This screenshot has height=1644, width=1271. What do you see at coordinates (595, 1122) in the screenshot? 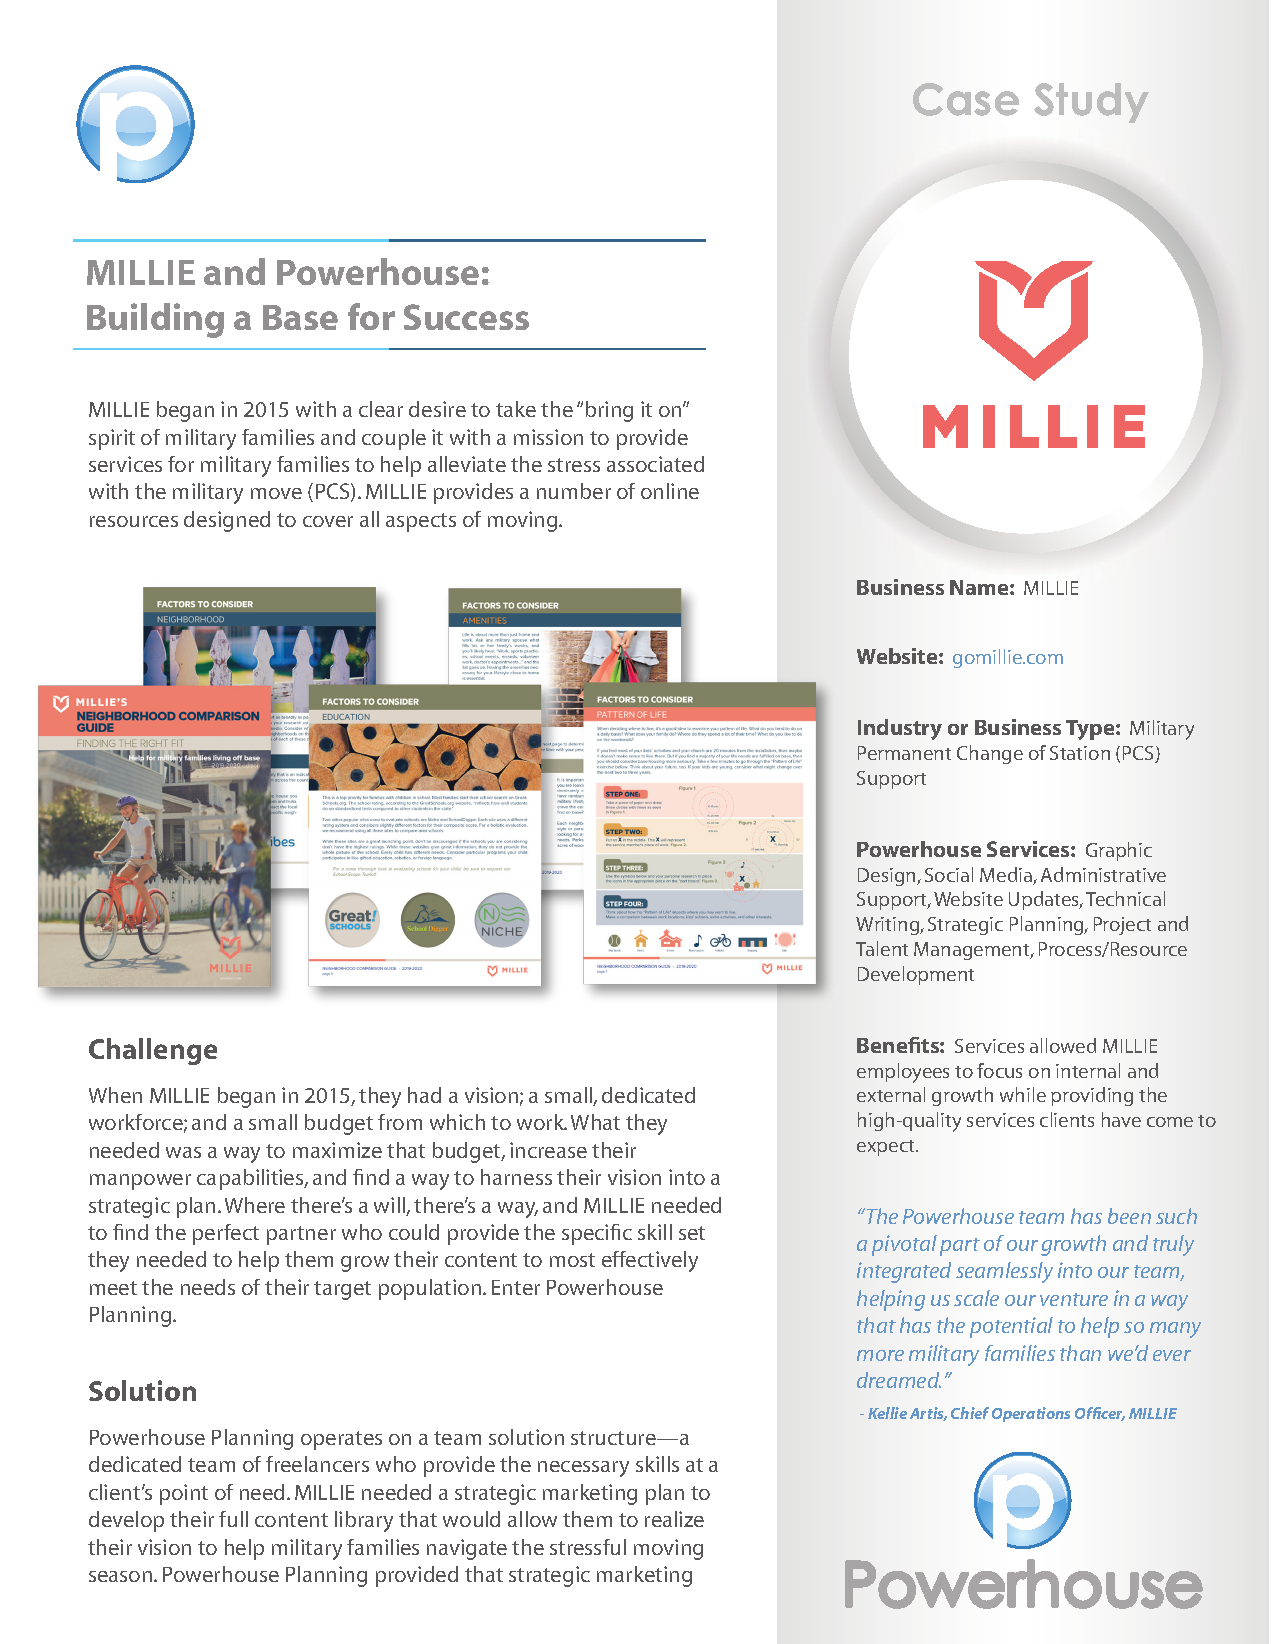
I see `What` at bounding box center [595, 1122].
